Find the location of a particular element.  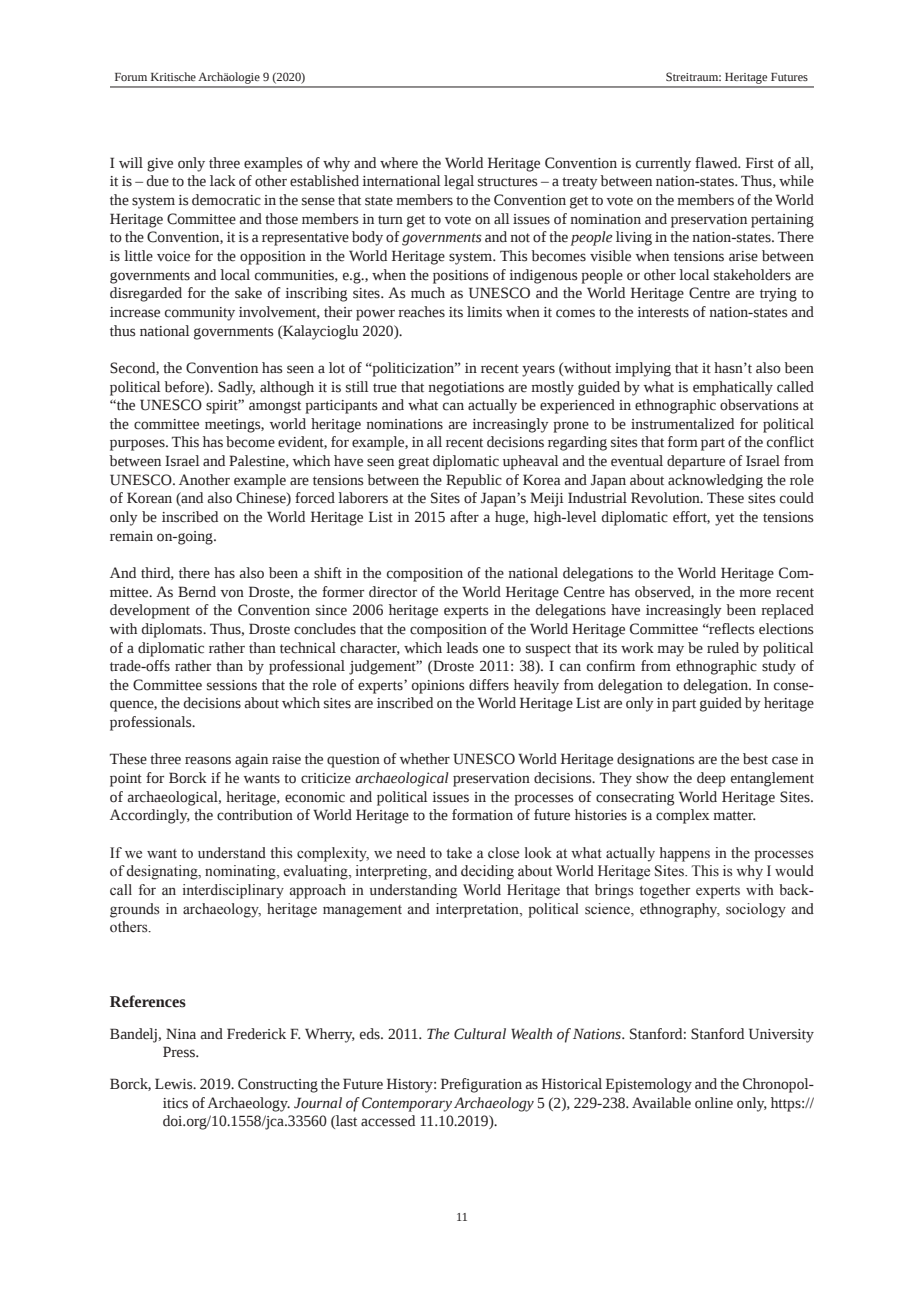

ruled is located at coordinates (723, 648).
